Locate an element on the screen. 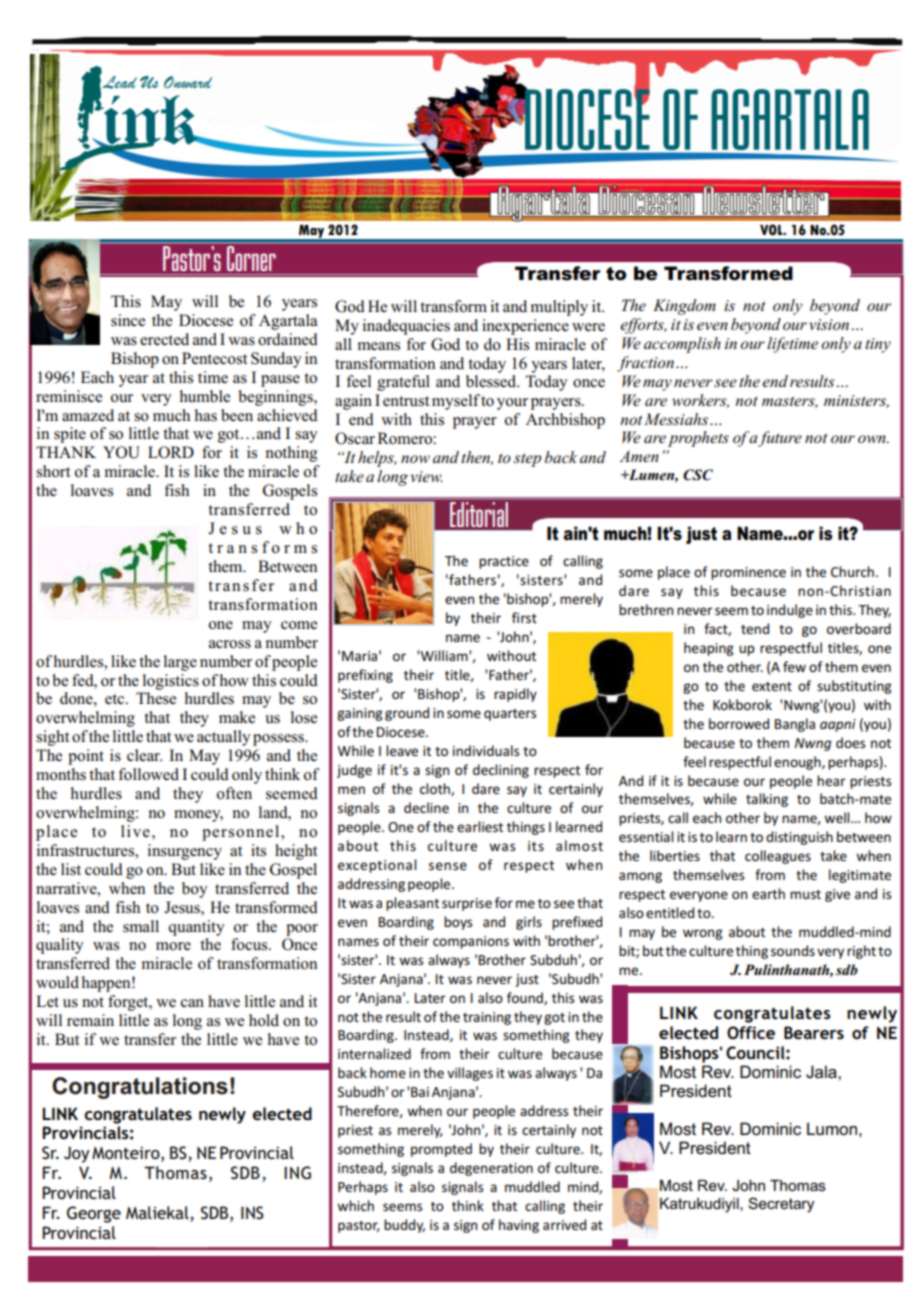 The width and height of the screenshot is (924, 1308). degeneration is located at coordinates (491, 1169).
